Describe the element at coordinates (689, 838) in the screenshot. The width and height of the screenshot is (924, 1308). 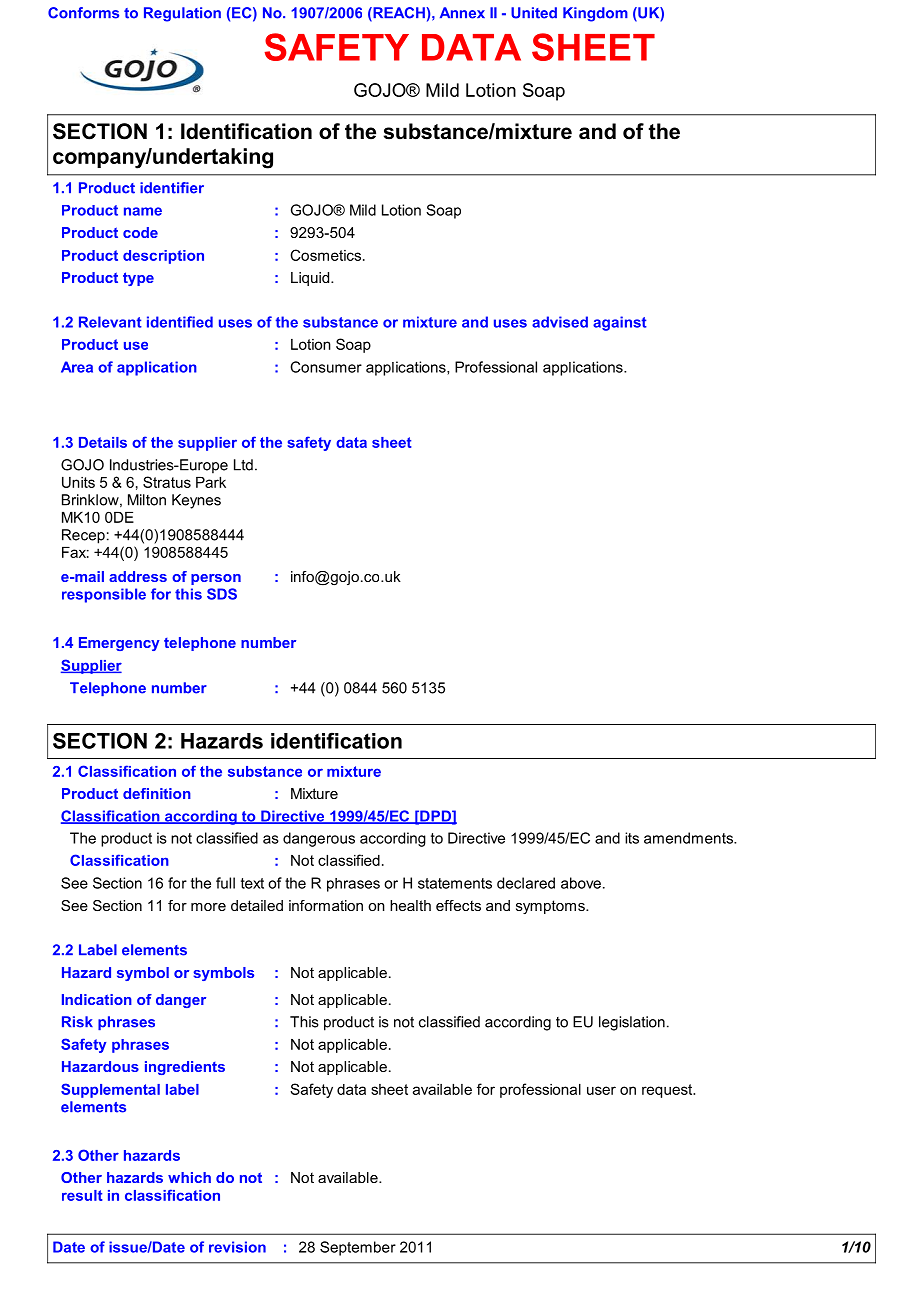
I see `amendments` at that location.
